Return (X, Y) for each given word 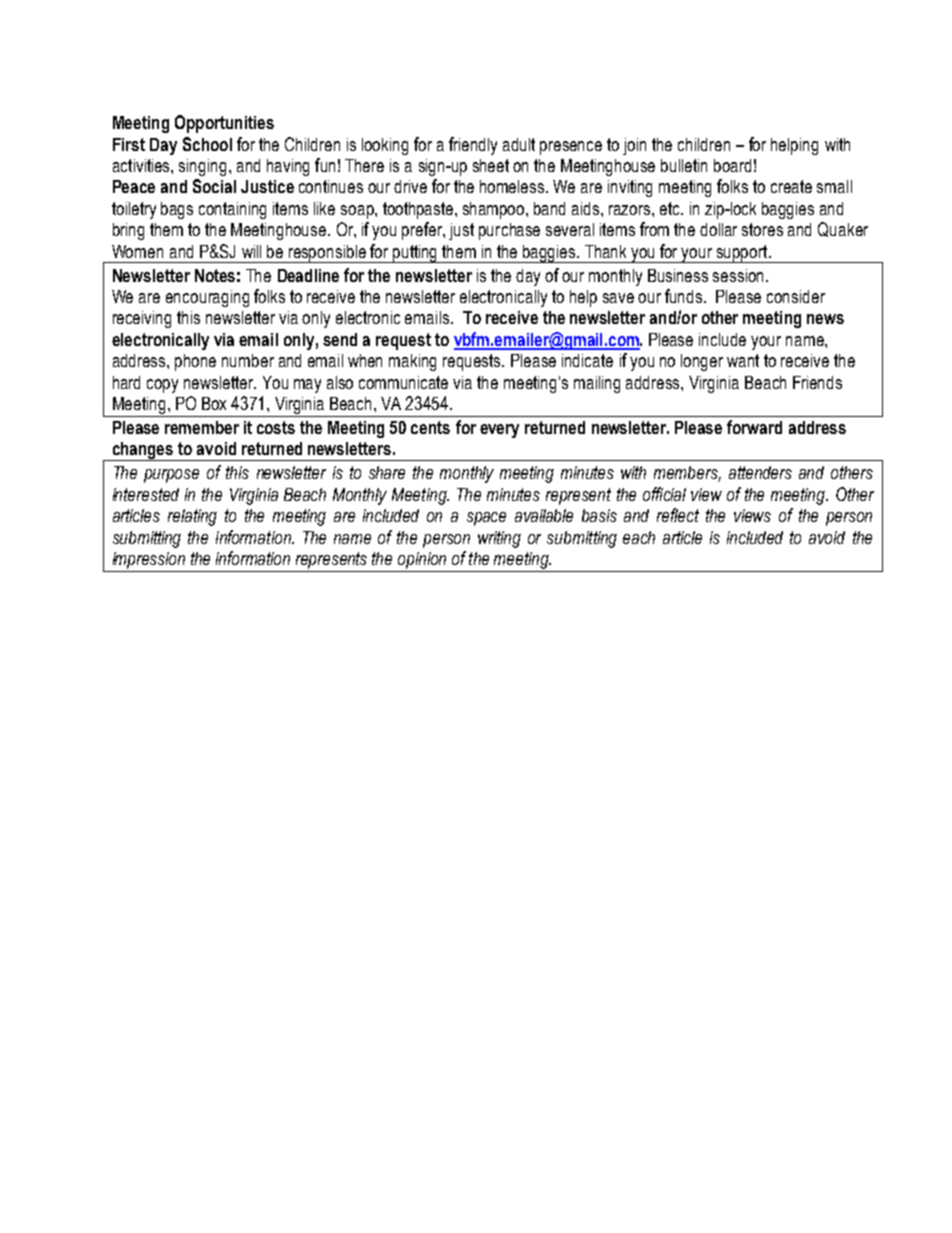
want (743, 360)
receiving (142, 319)
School (207, 144)
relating (192, 517)
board (732, 165)
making (412, 362)
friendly (473, 146)
